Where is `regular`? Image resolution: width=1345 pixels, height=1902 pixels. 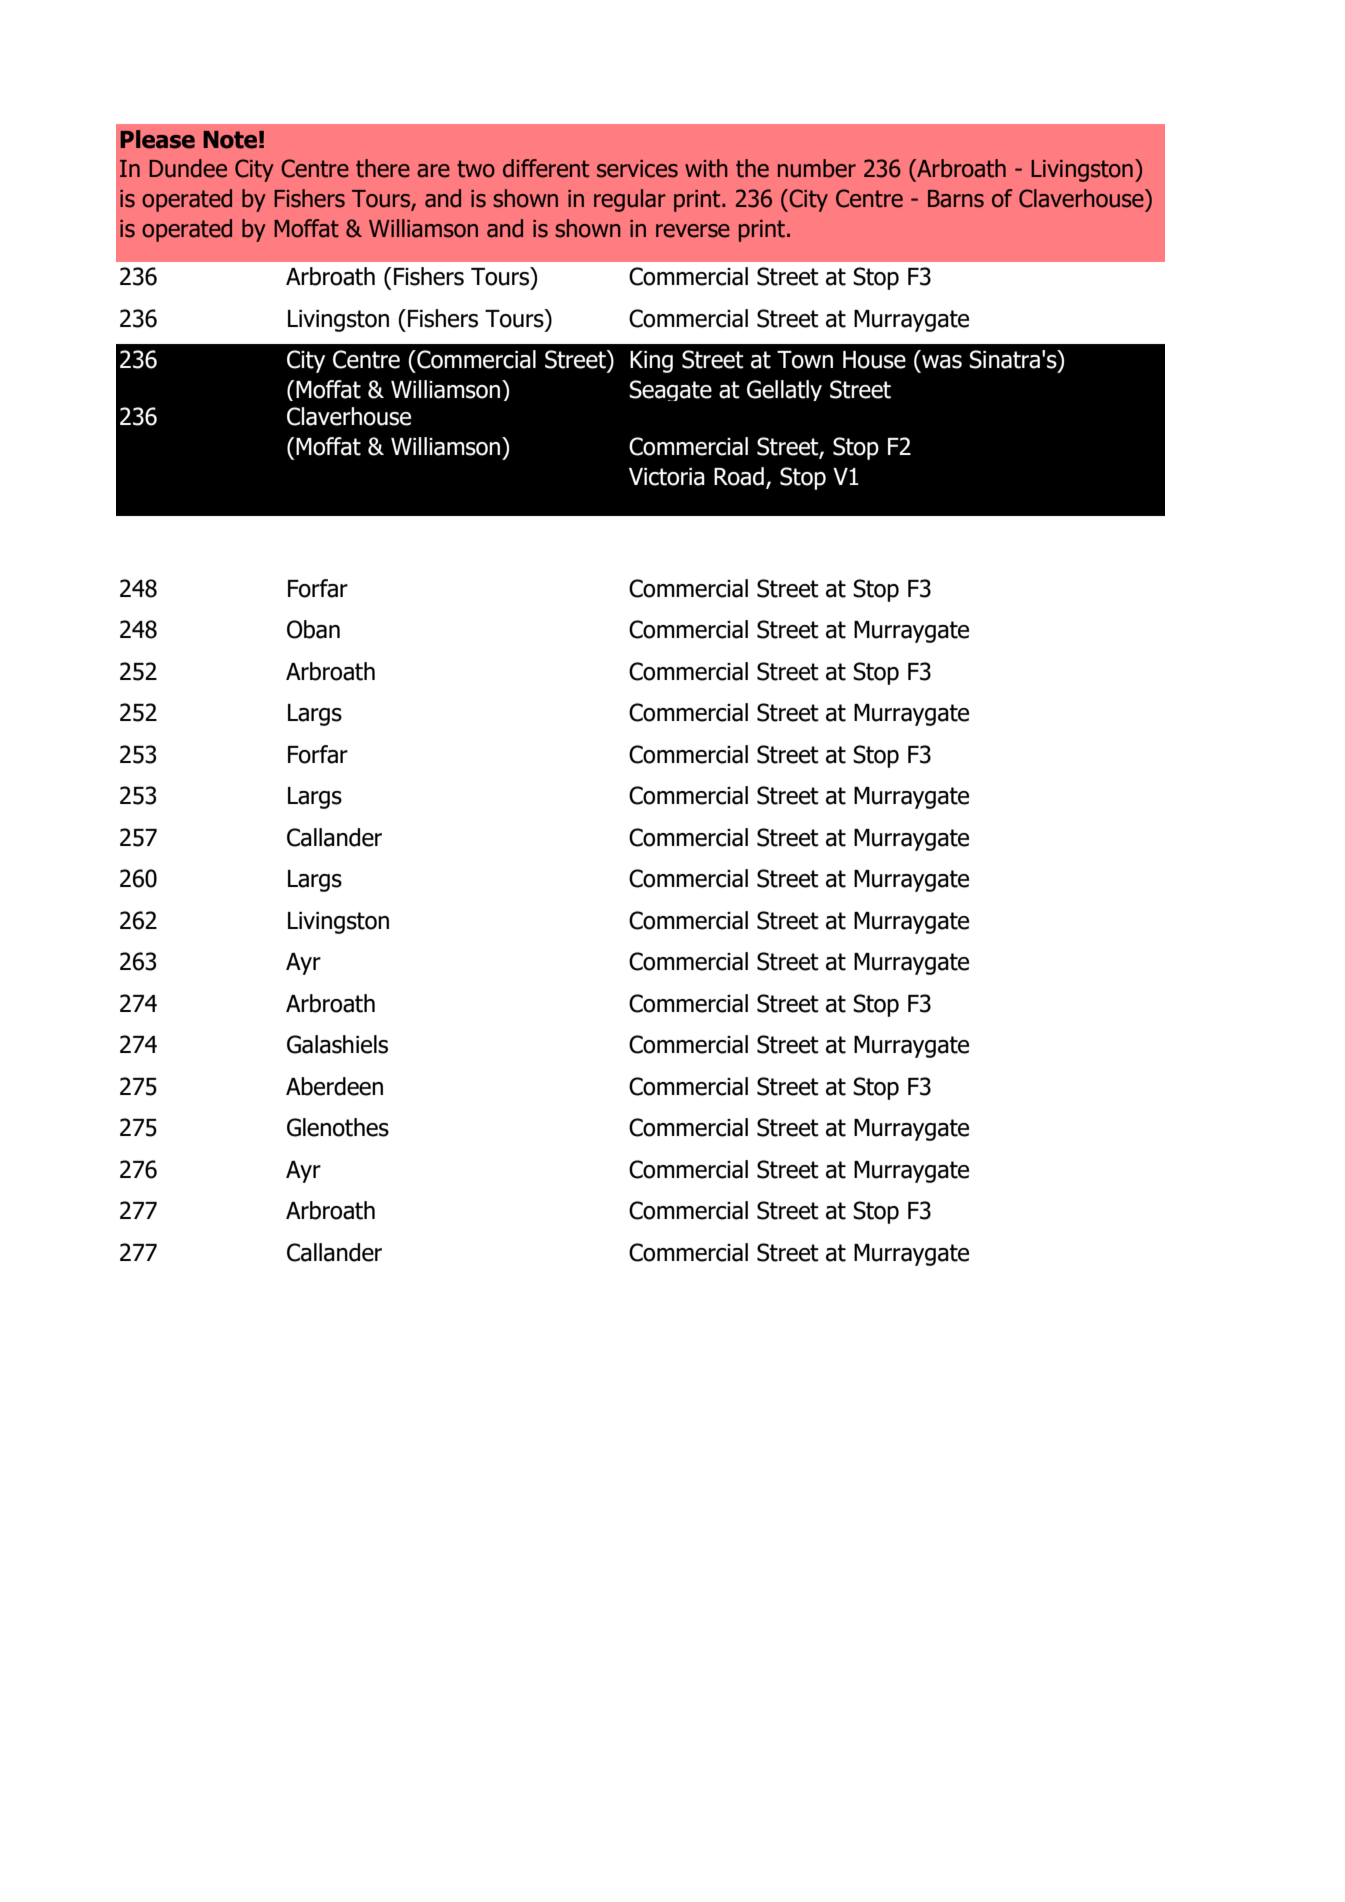
regular is located at coordinates (630, 200).
